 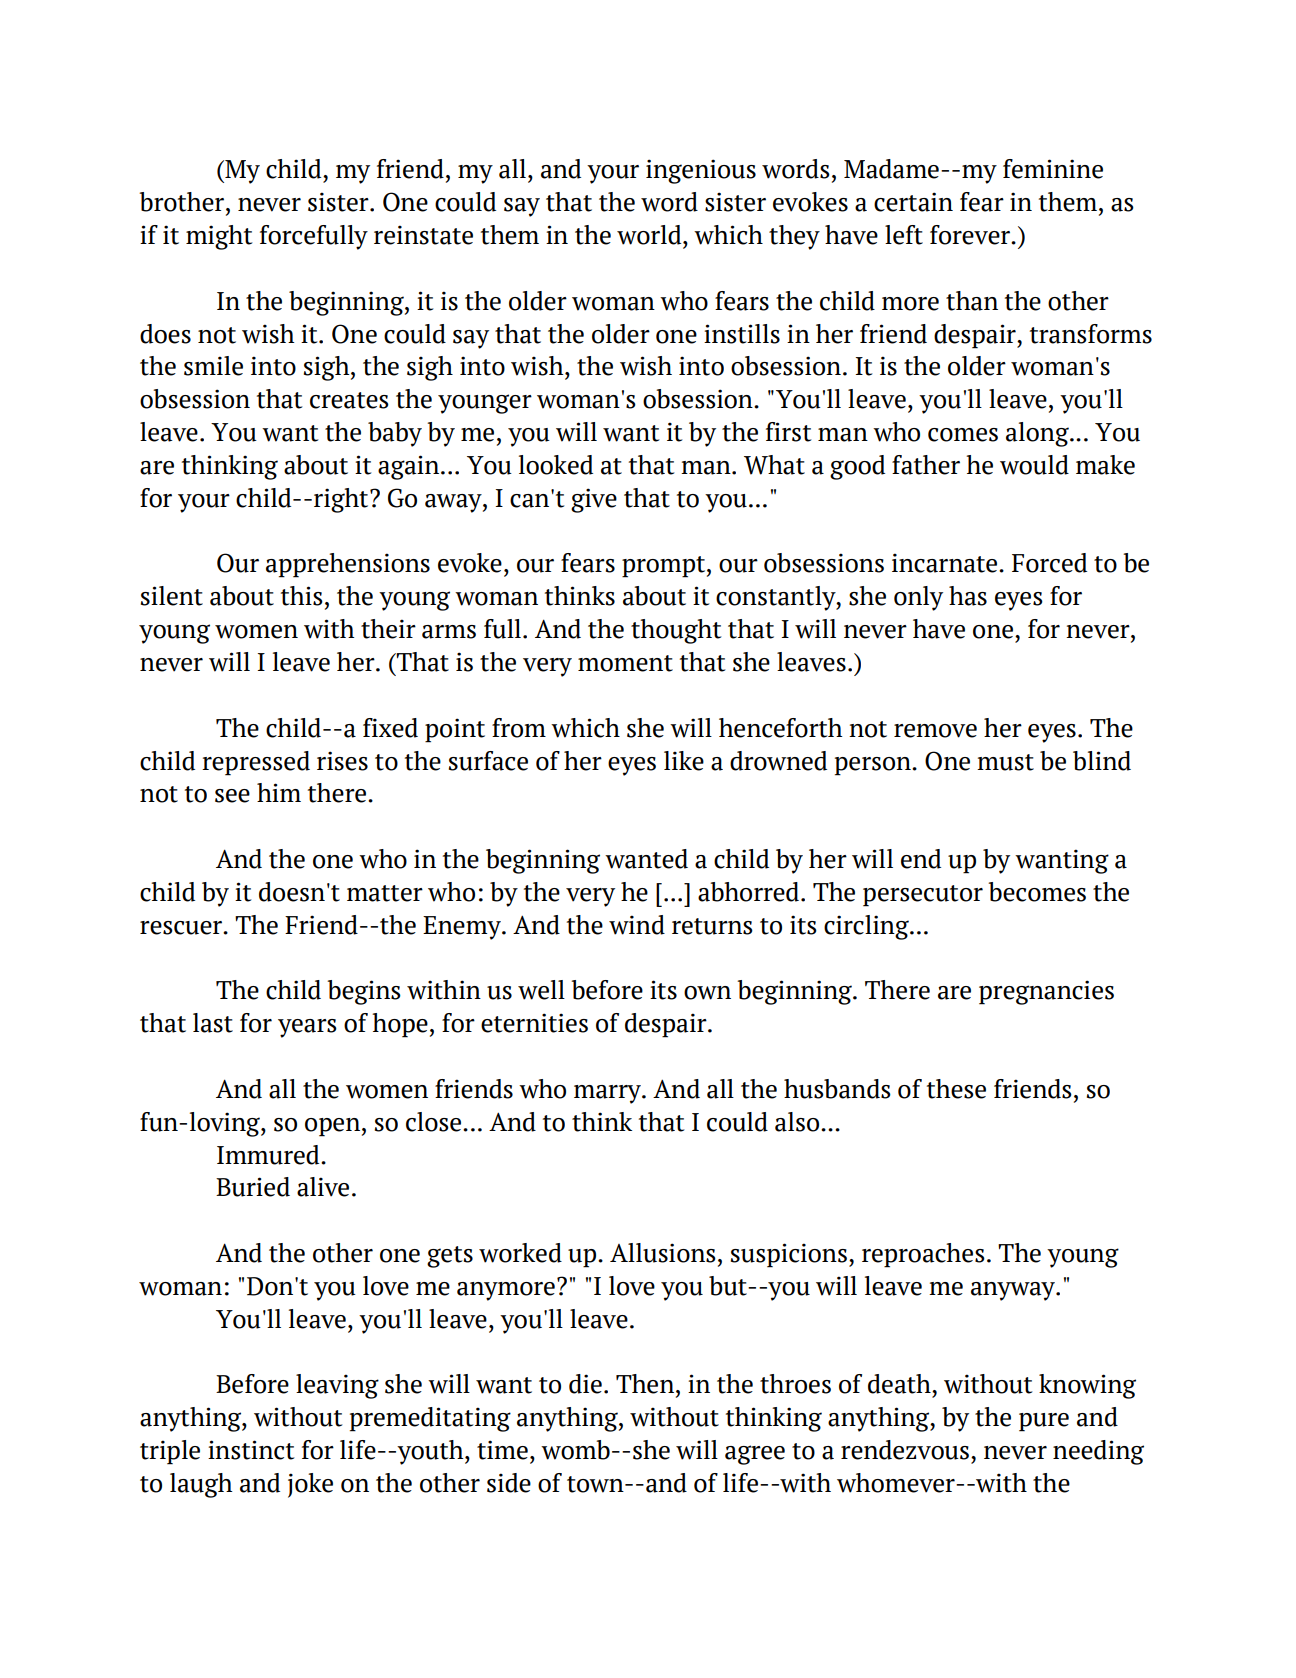 I want to click on forever, so click(x=971, y=235).
